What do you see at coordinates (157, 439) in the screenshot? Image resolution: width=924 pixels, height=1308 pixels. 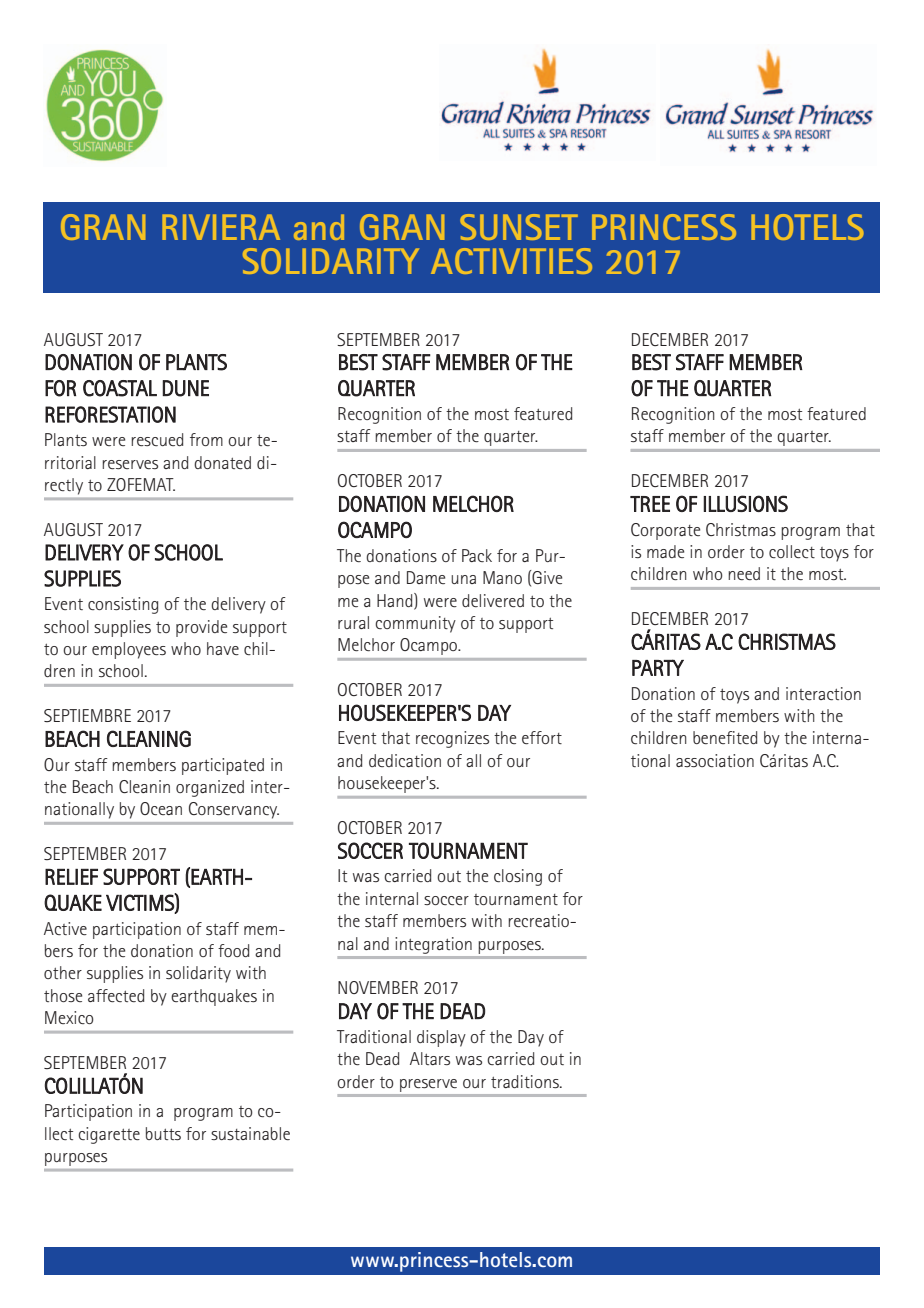 I see `rescued` at bounding box center [157, 439].
